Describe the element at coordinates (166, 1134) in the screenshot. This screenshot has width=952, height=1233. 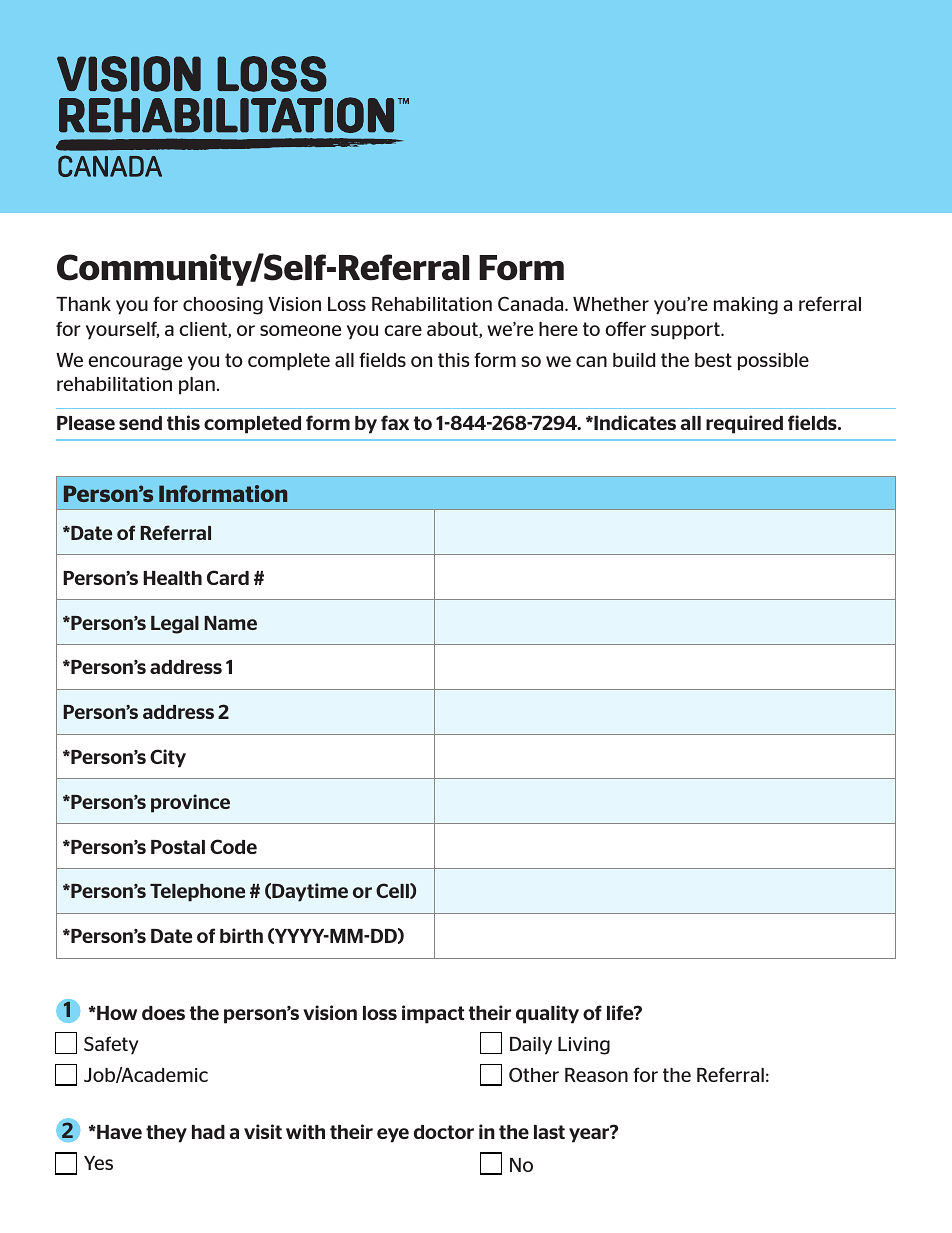
I see `they` at that location.
